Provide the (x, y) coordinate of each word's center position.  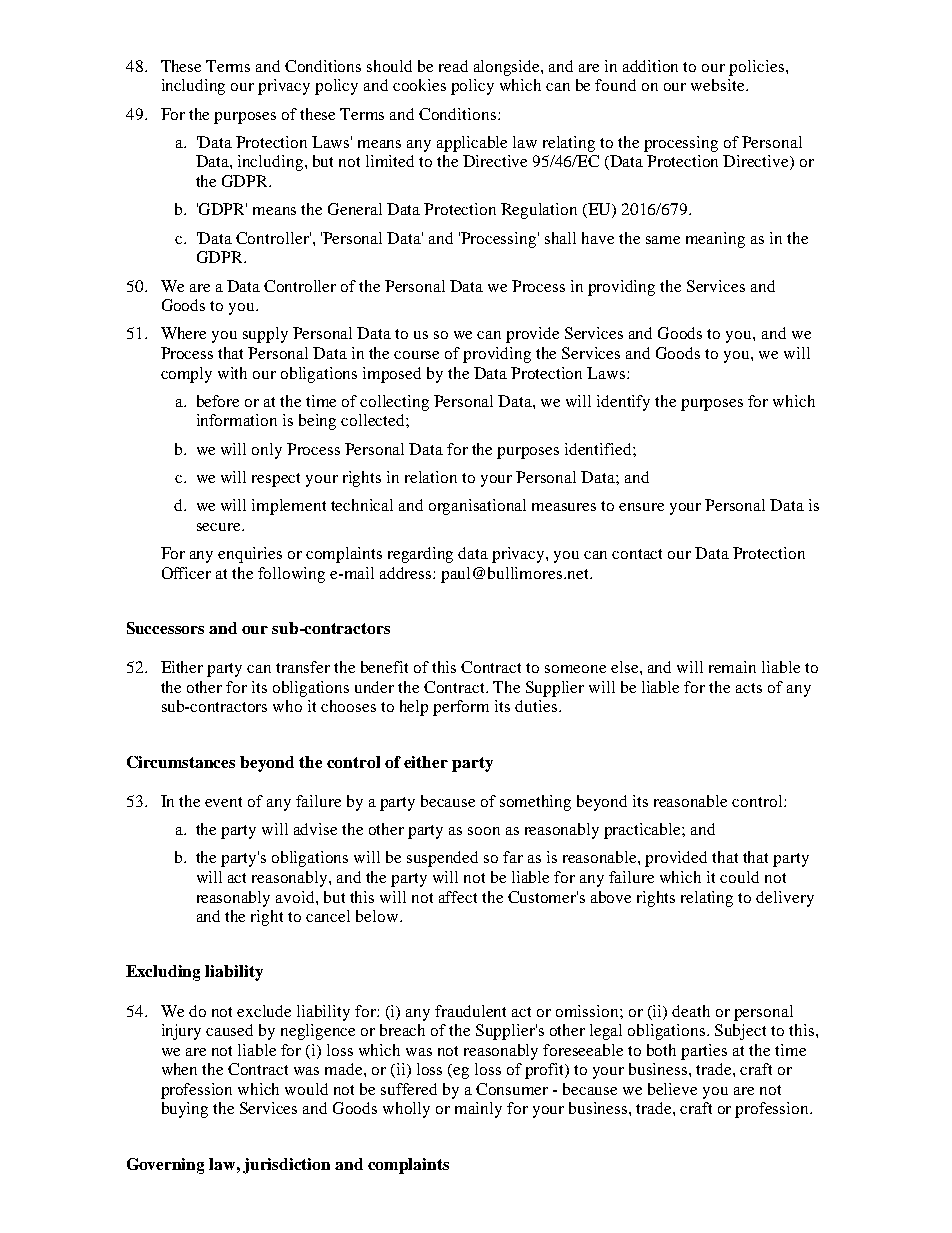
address (407, 573)
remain (732, 667)
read (453, 66)
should (389, 66)
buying (185, 1110)
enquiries (250, 555)
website (719, 85)
